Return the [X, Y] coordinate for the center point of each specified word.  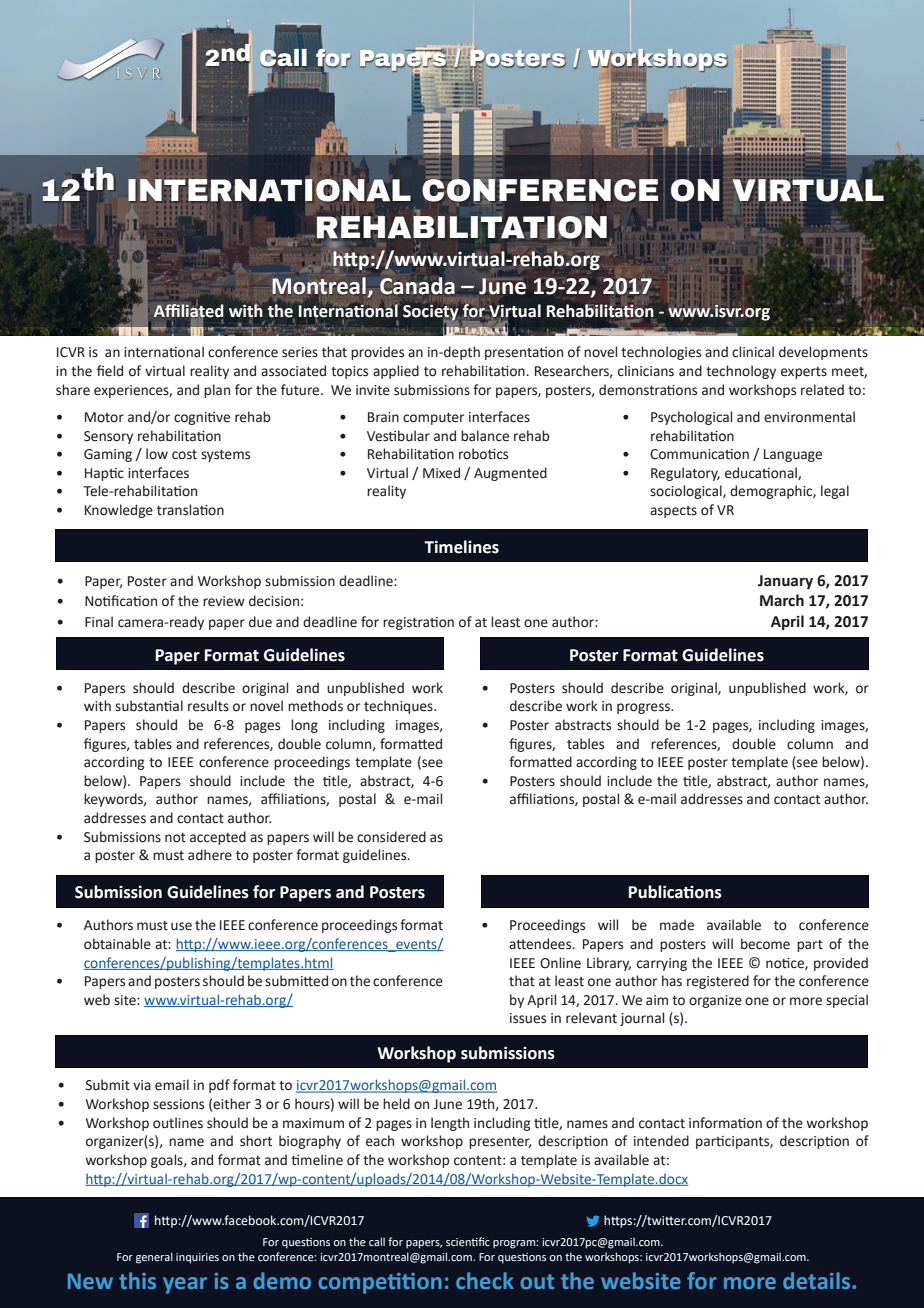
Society [431, 313]
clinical [753, 352]
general [154, 1258]
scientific [468, 1241]
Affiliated [188, 310]
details [818, 1281]
